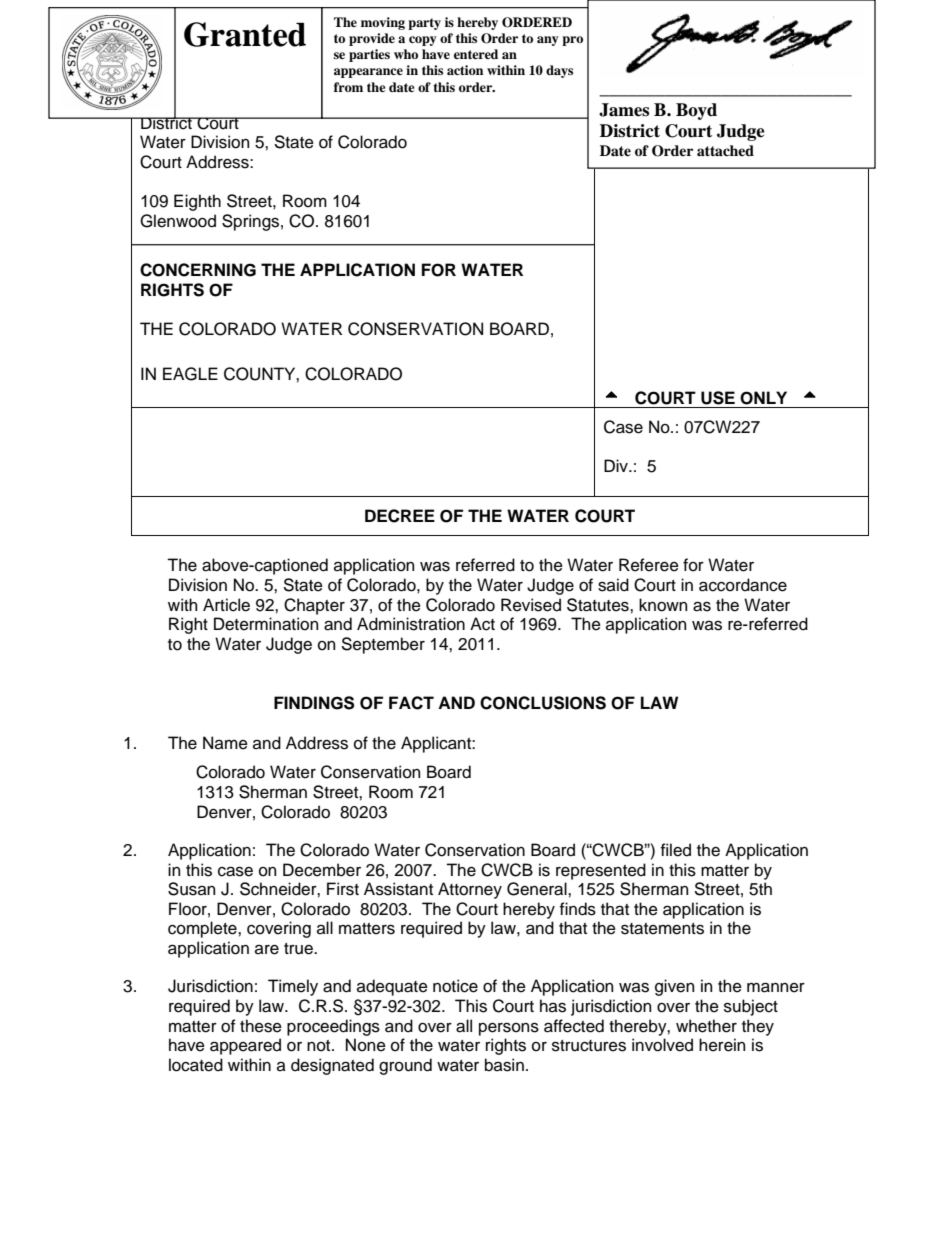 This document has width=952, height=1233. Describe the element at coordinates (226, 605) in the document. I see `Article` at that location.
